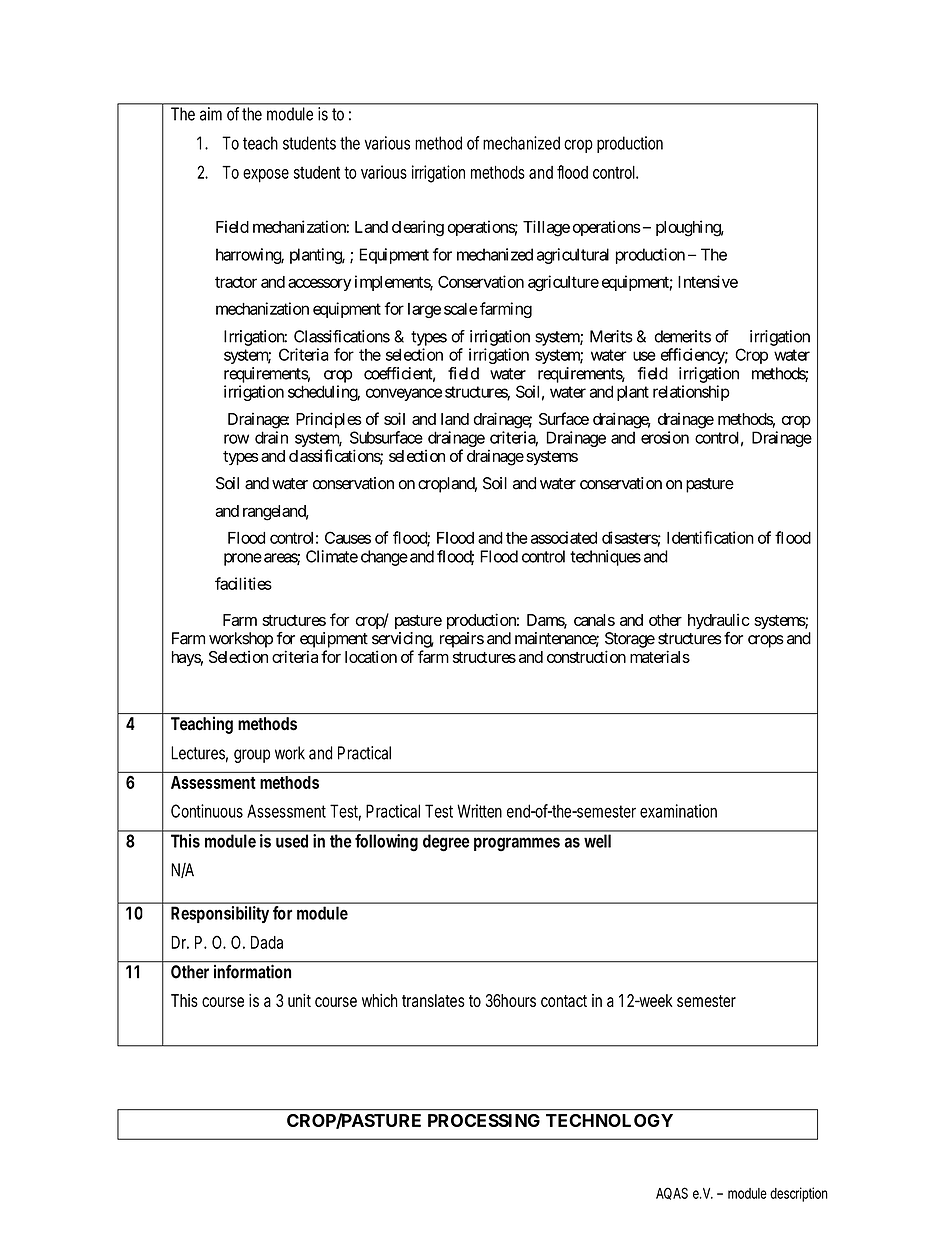  Describe the element at coordinates (546, 228) in the document. I see `Tillage` at that location.
